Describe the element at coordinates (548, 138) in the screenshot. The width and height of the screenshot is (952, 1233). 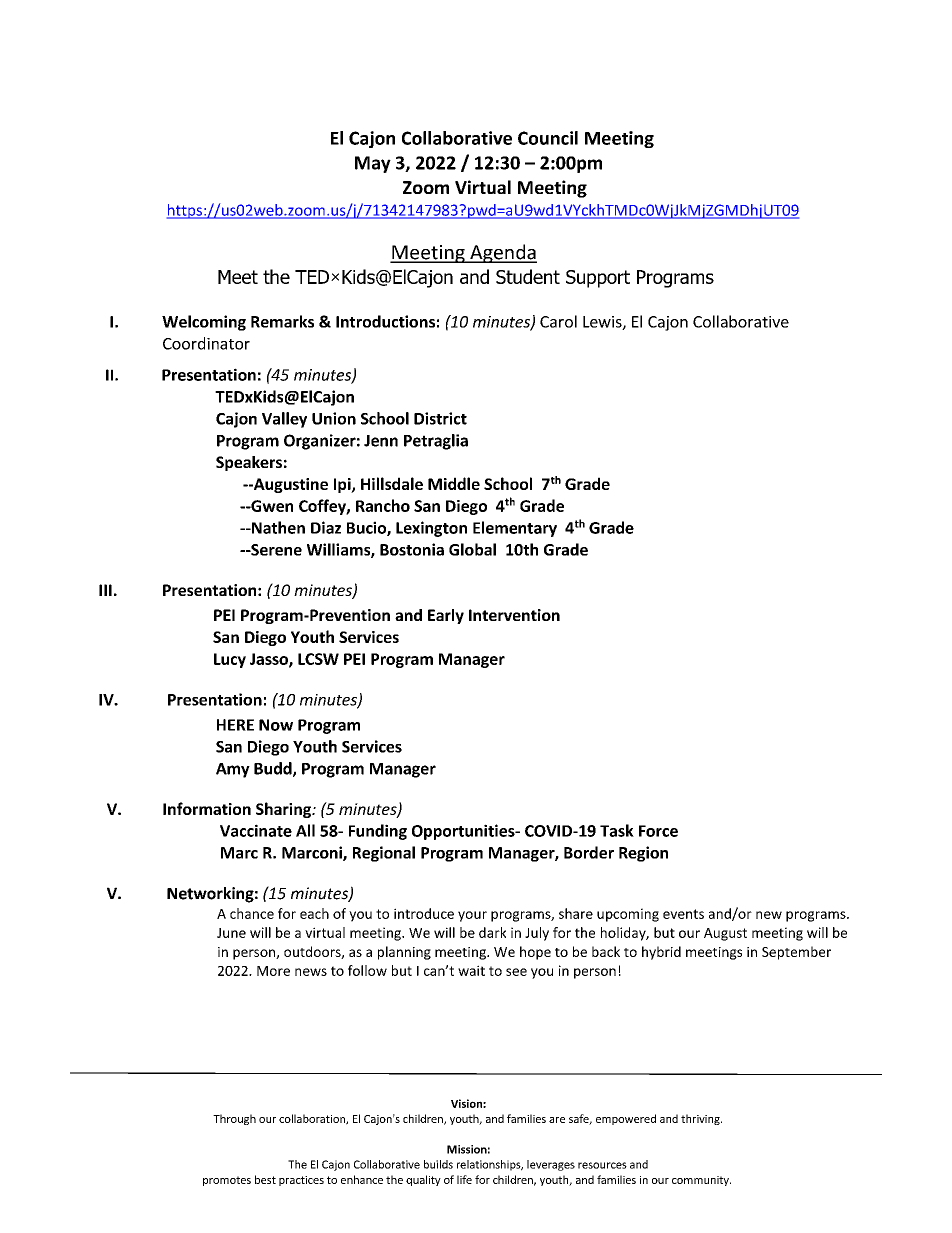
I see `Council` at that location.
